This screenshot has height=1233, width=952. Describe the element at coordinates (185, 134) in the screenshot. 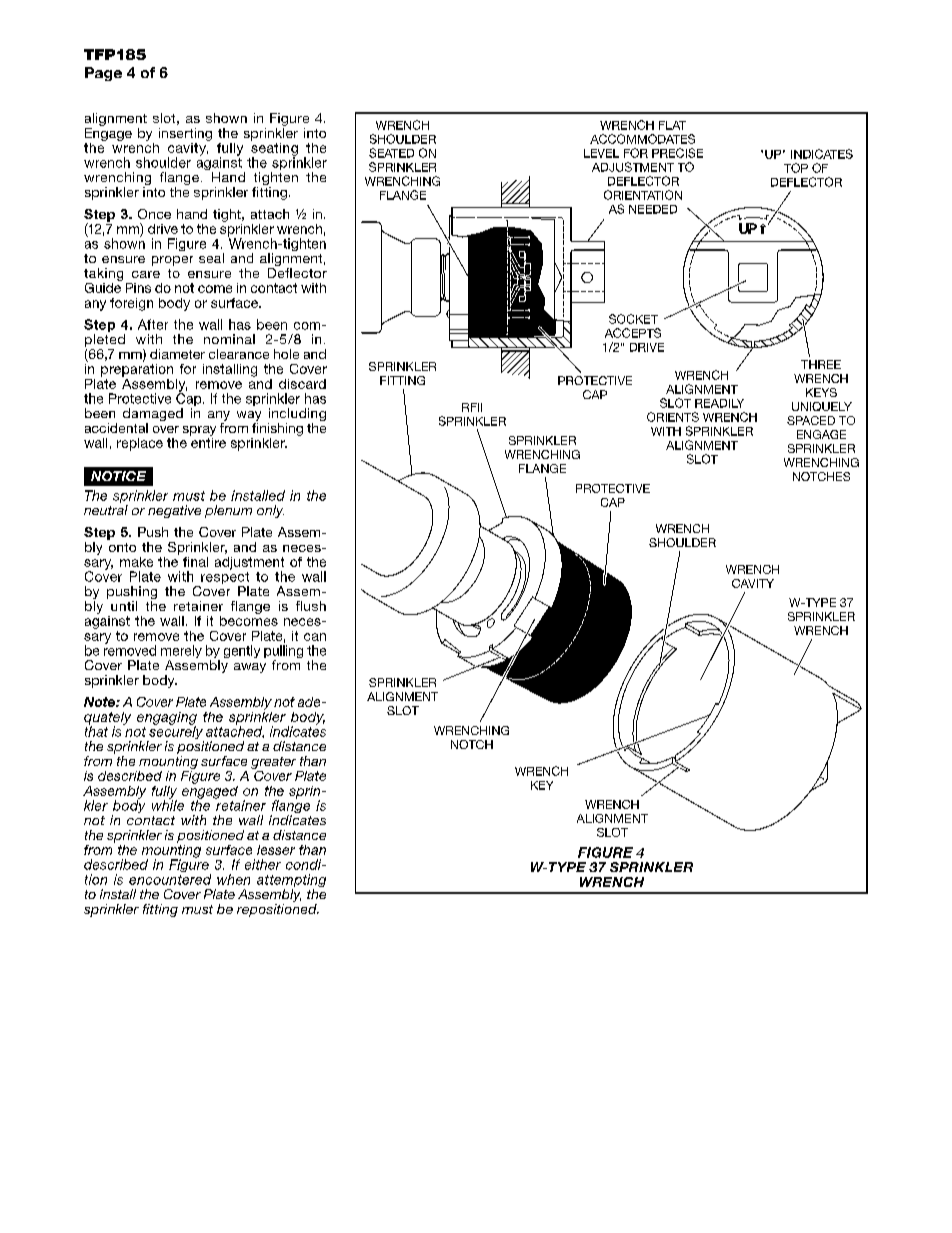

I see `inserting` at that location.
